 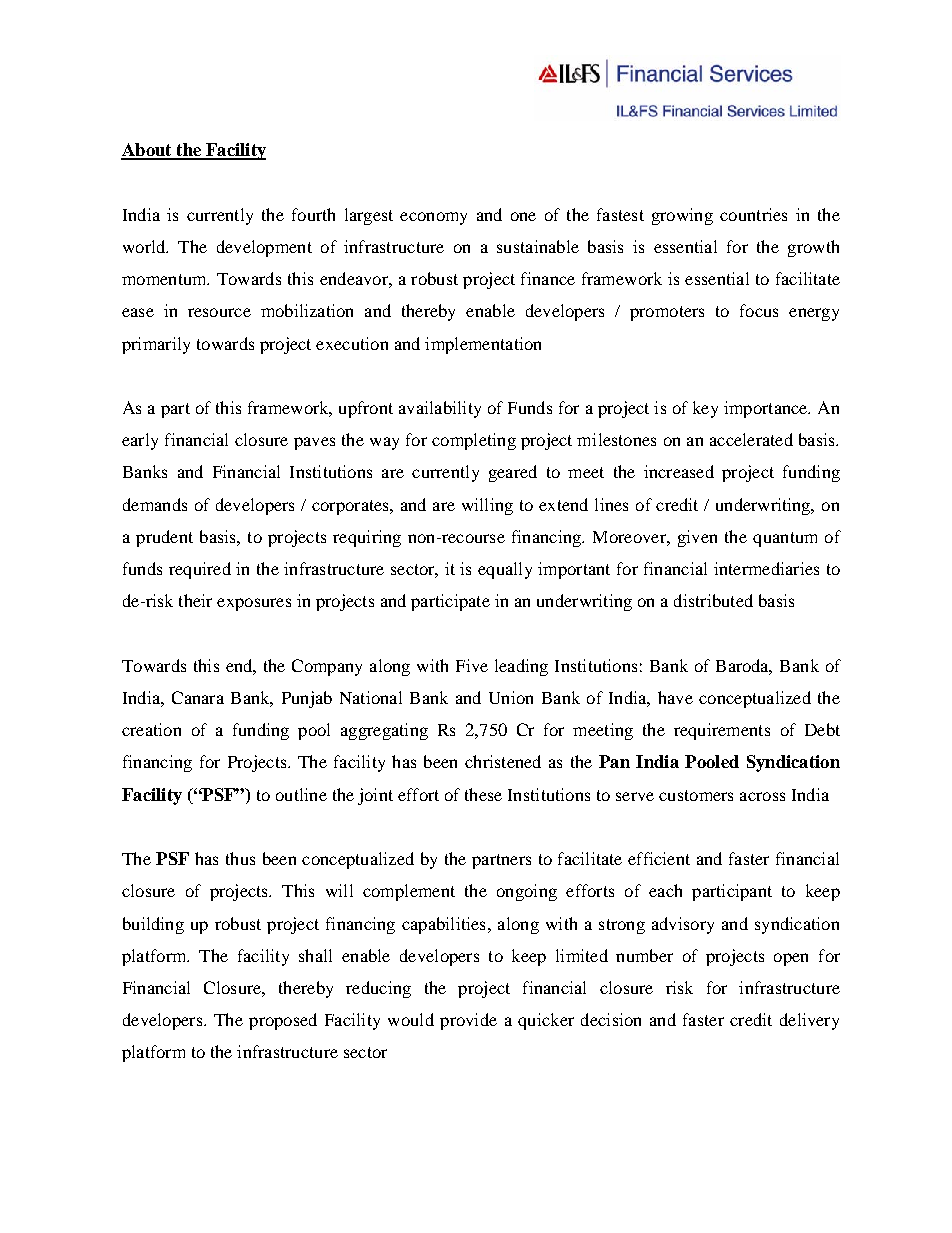 What do you see at coordinates (147, 151) in the screenshot?
I see `About` at bounding box center [147, 151].
